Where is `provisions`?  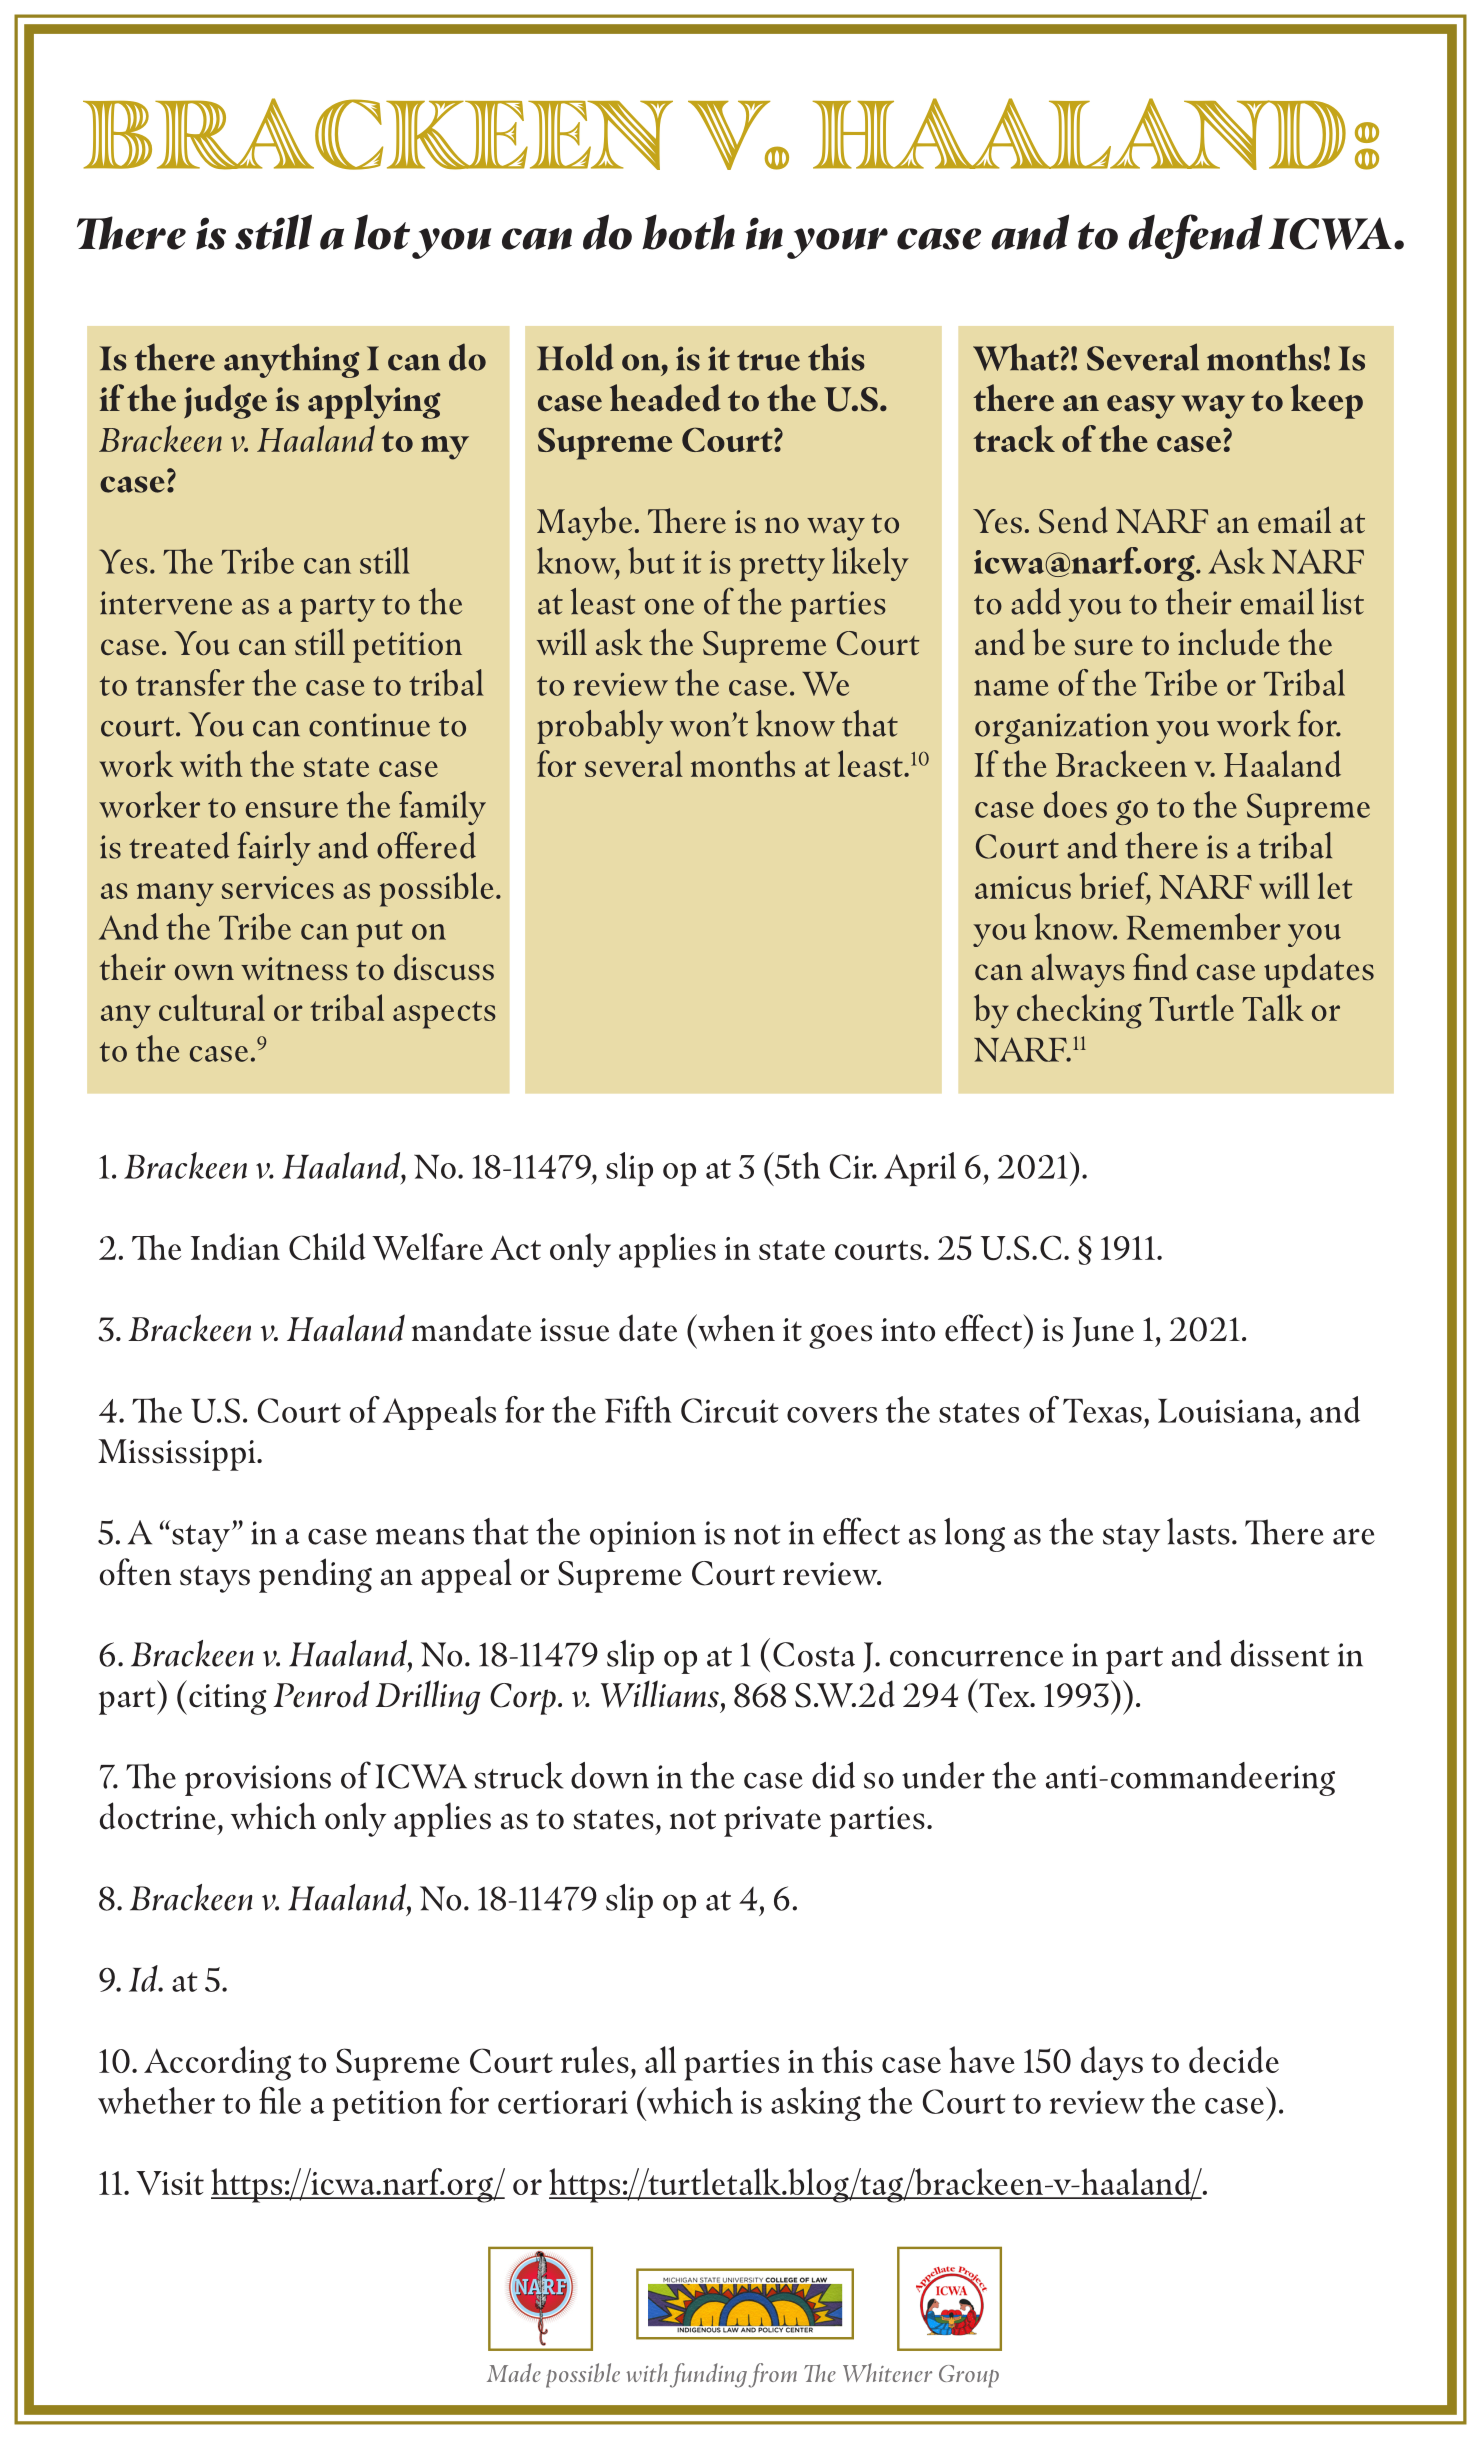 provisions is located at coordinates (258, 1780).
